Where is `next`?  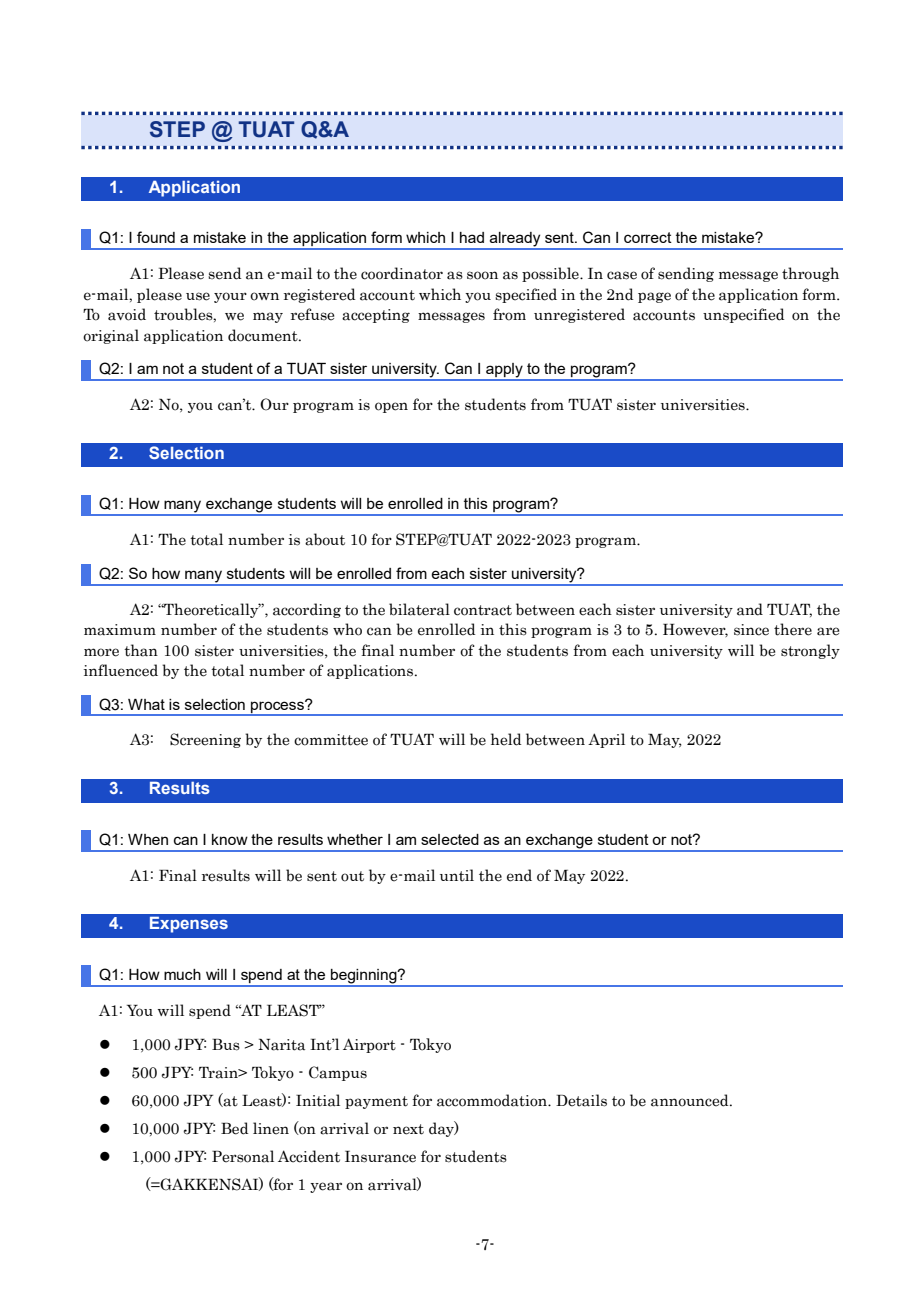 next is located at coordinates (408, 1129).
